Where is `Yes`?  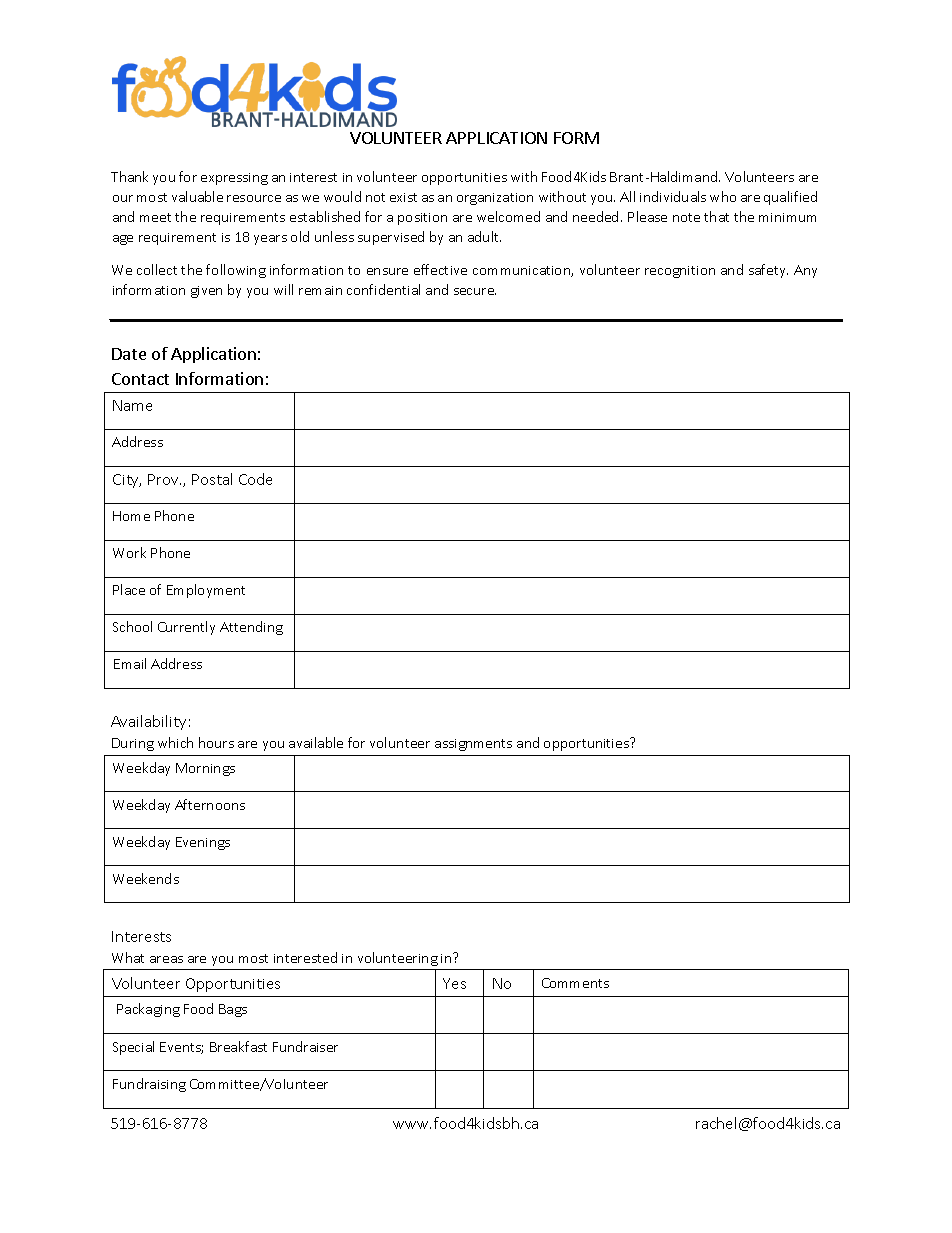
Yes is located at coordinates (454, 983).
